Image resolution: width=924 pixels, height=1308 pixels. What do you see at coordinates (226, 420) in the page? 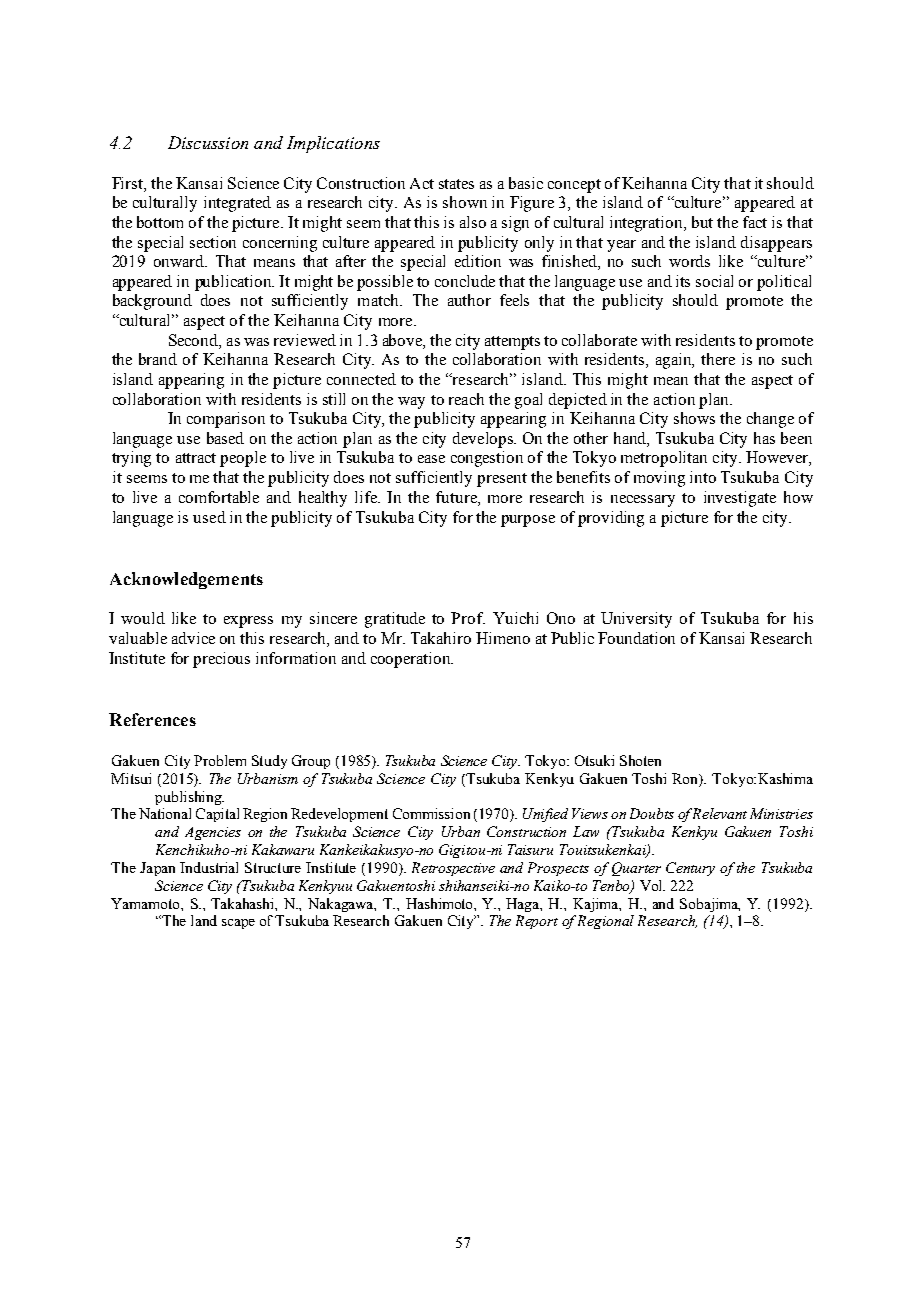
I see `comparison` at bounding box center [226, 420].
